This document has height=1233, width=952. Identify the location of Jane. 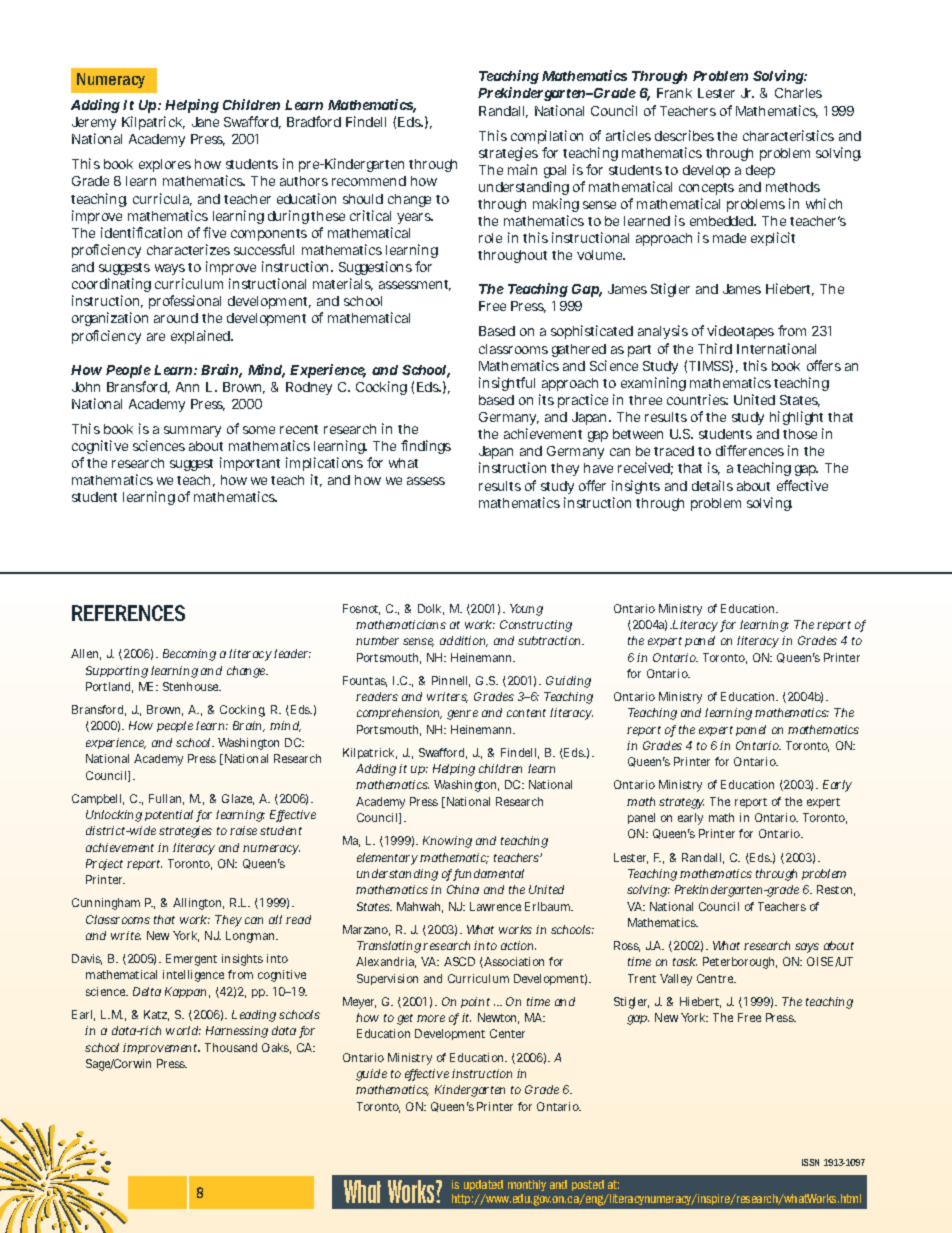
(205, 122).
